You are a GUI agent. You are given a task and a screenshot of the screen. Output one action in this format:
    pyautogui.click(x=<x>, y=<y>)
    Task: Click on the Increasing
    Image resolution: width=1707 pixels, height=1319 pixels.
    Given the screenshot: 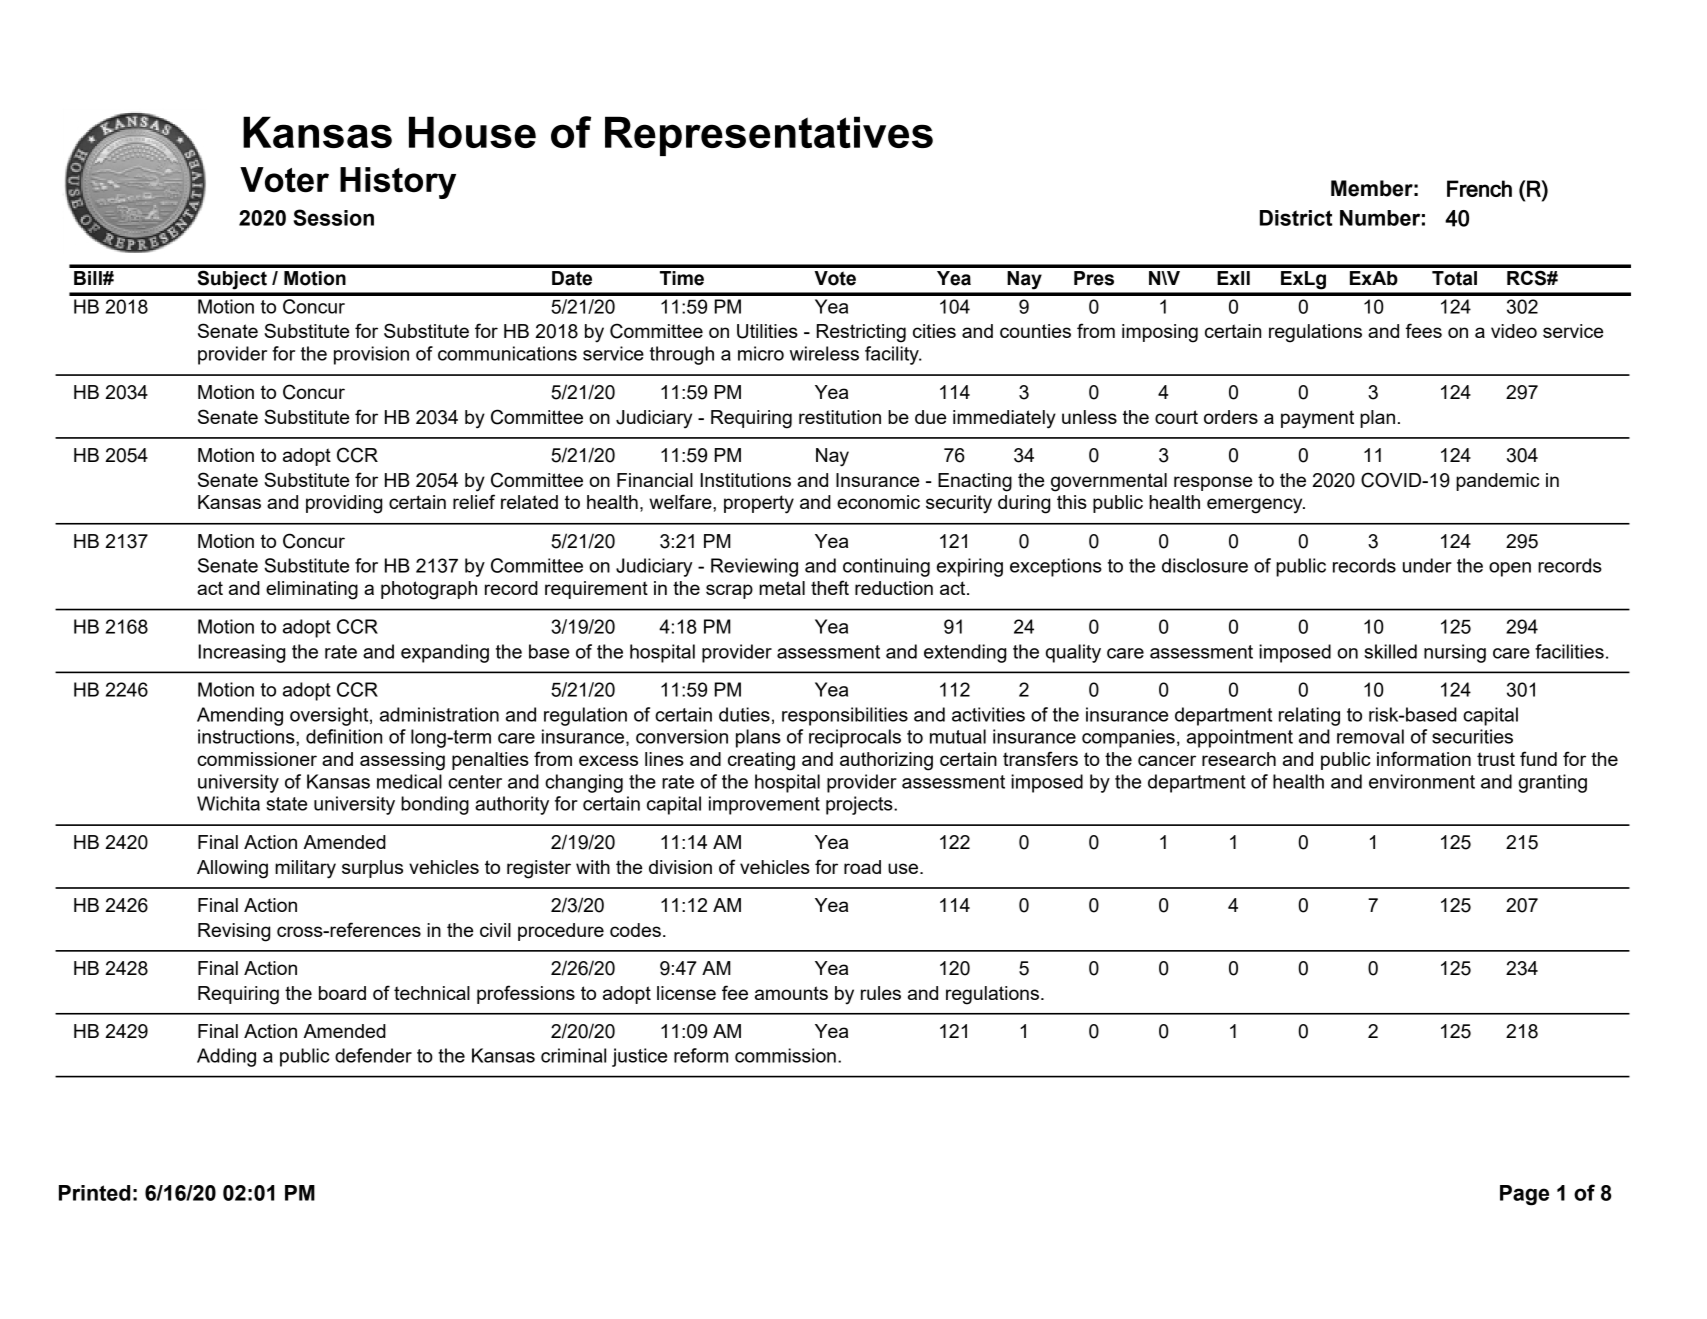 What is the action you would take?
    pyautogui.click(x=241, y=653)
